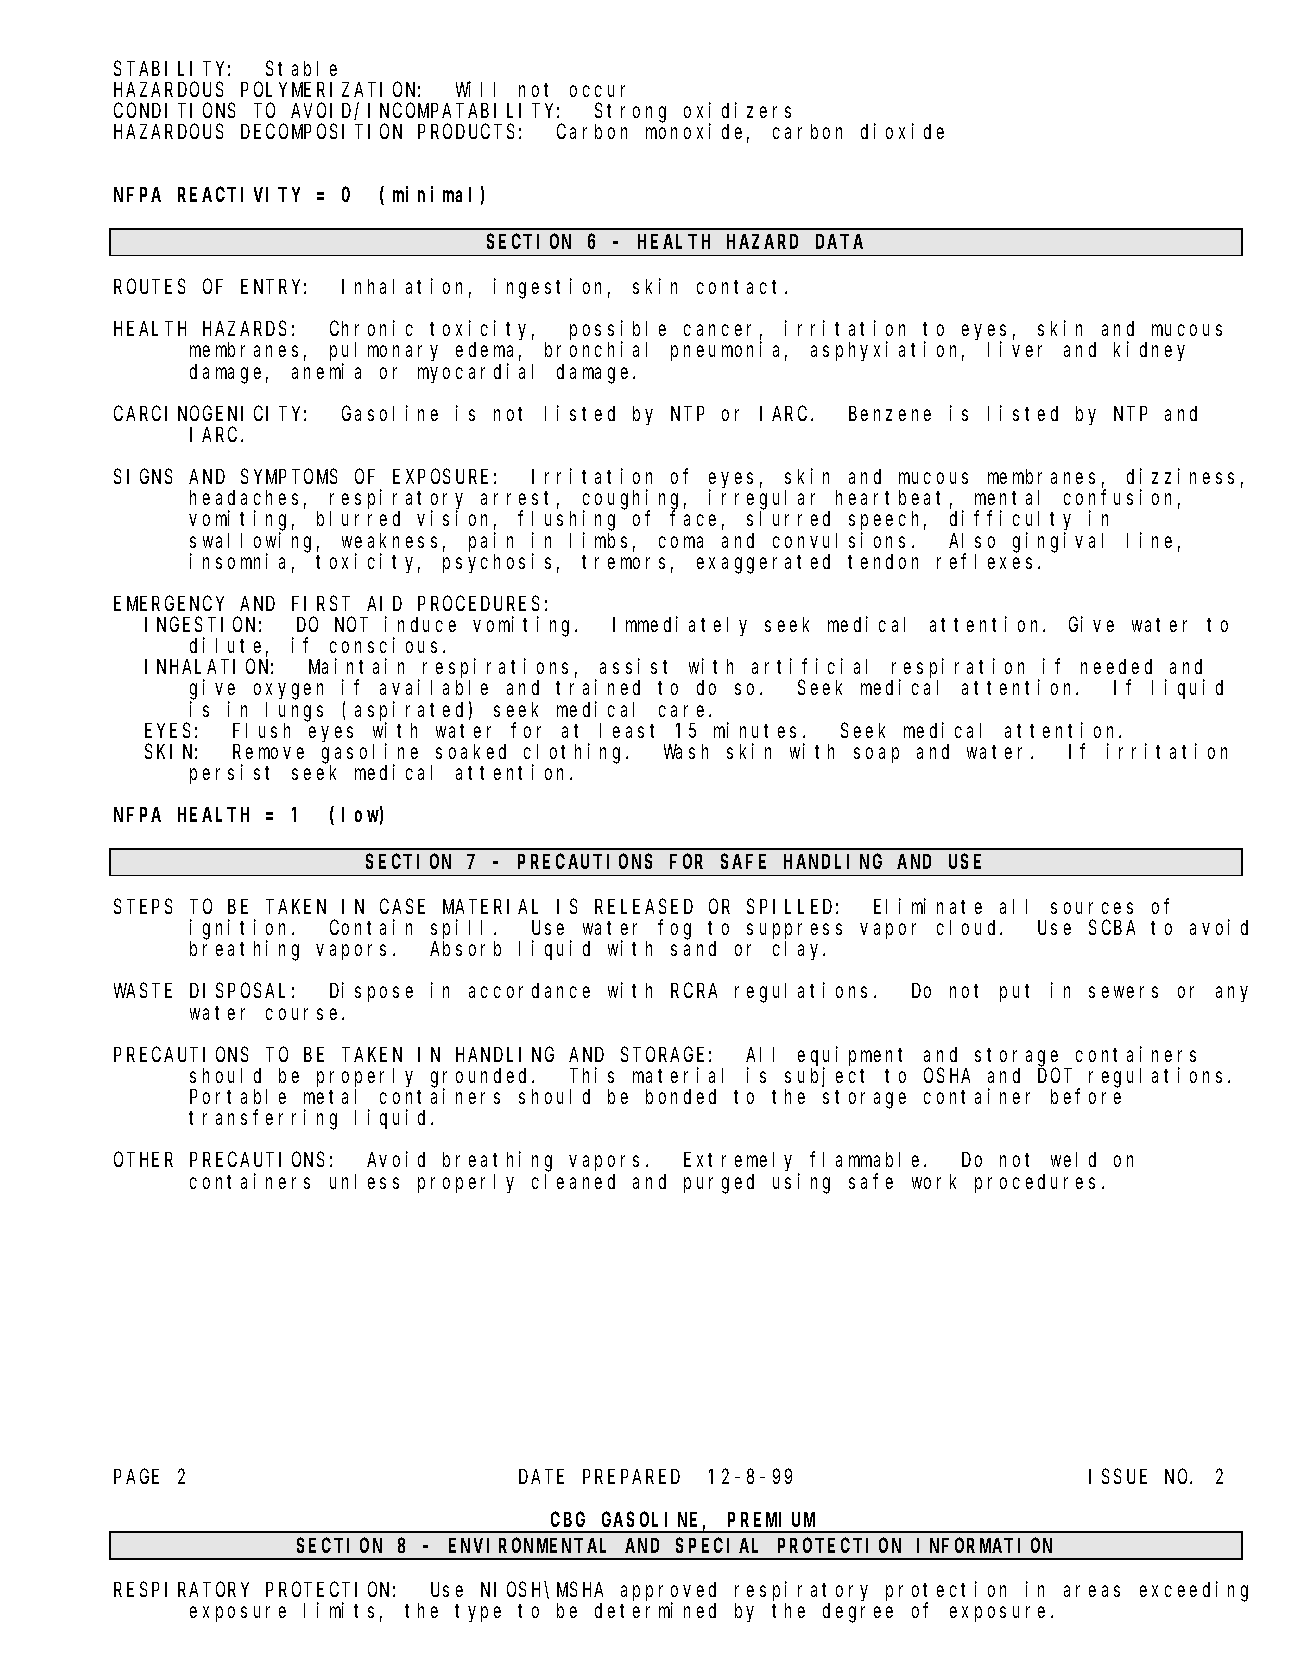 This page has height=1670, width=1291. I want to click on DATA, so click(839, 242).
